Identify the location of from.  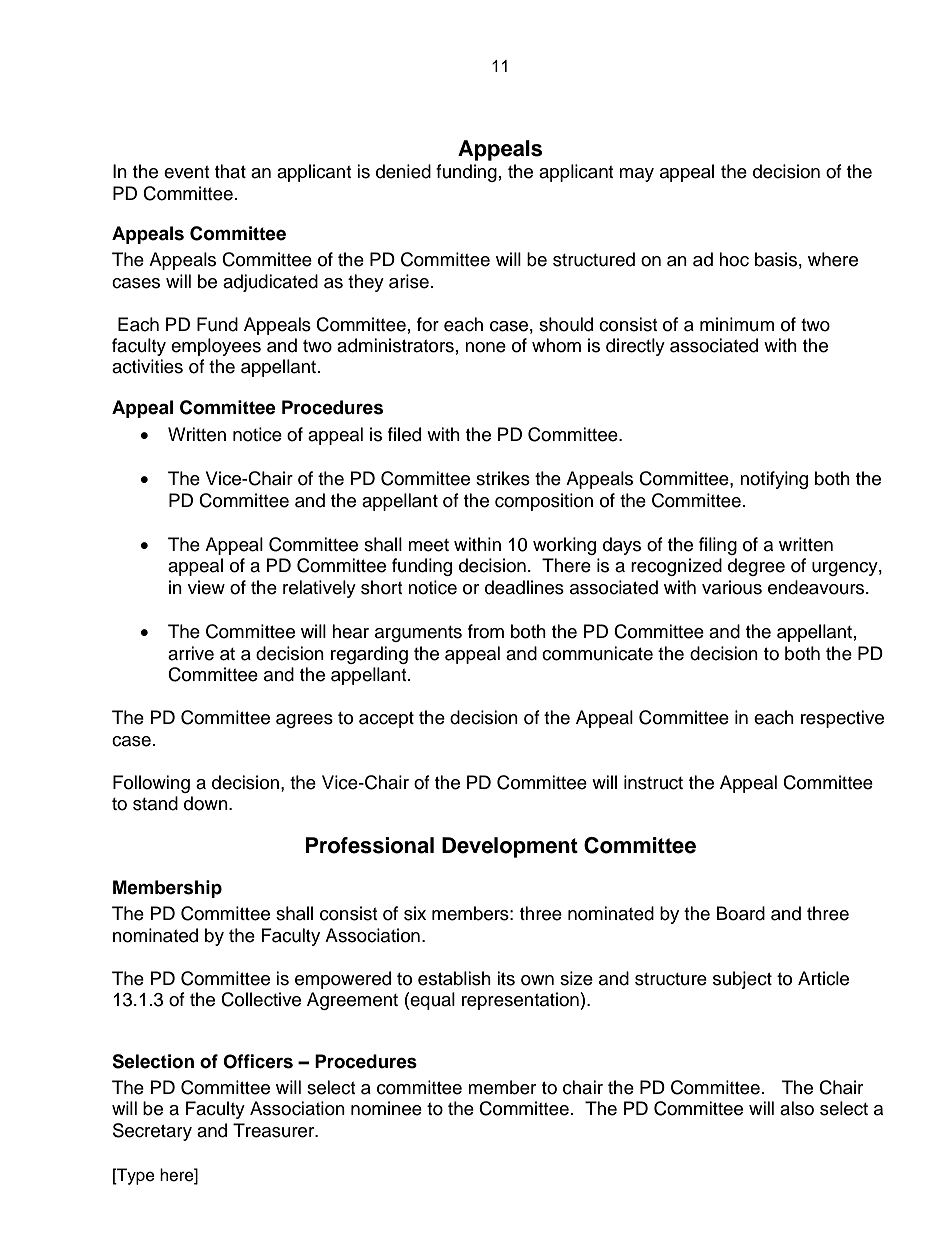
(486, 631).
